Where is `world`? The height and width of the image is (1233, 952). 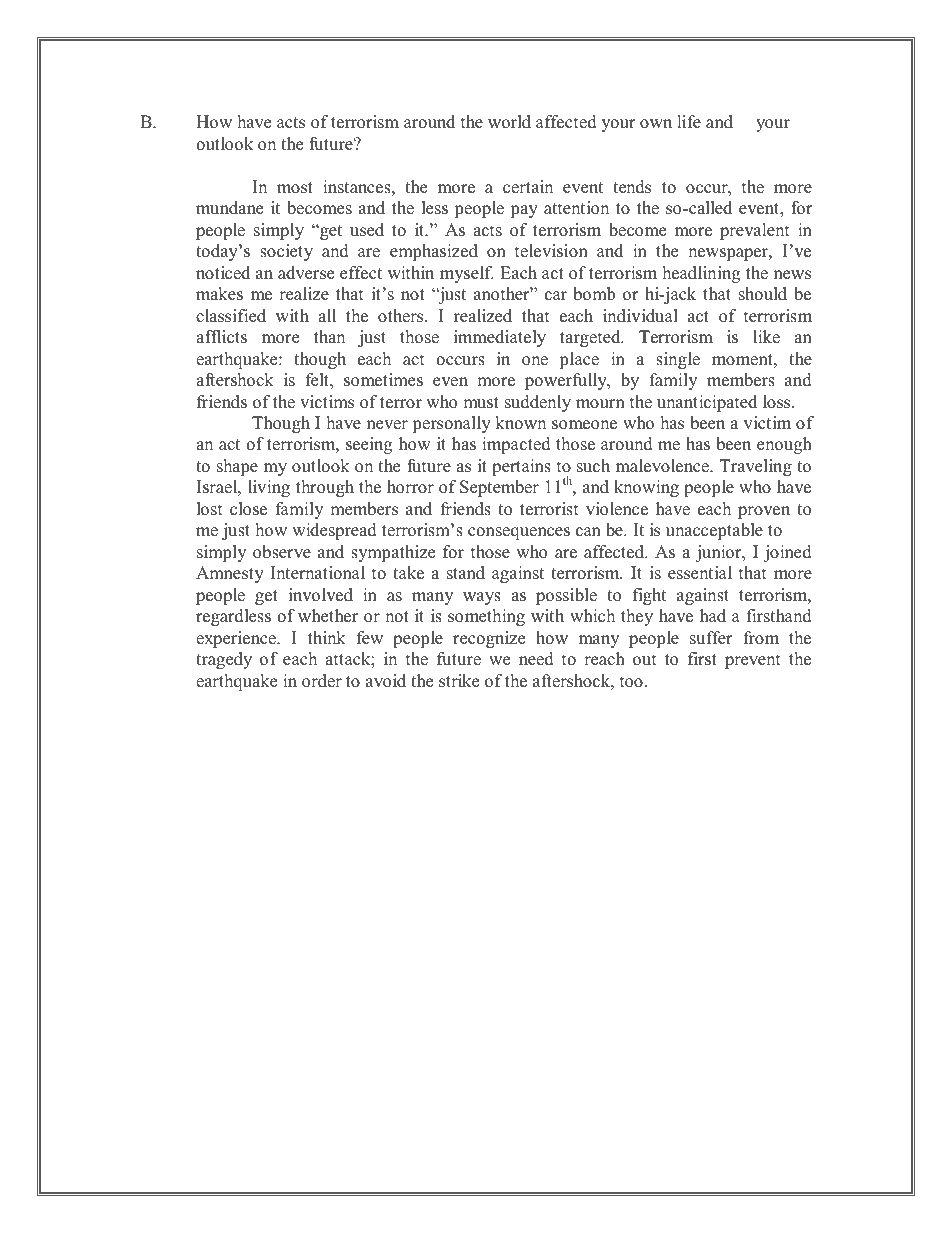 world is located at coordinates (509, 122).
